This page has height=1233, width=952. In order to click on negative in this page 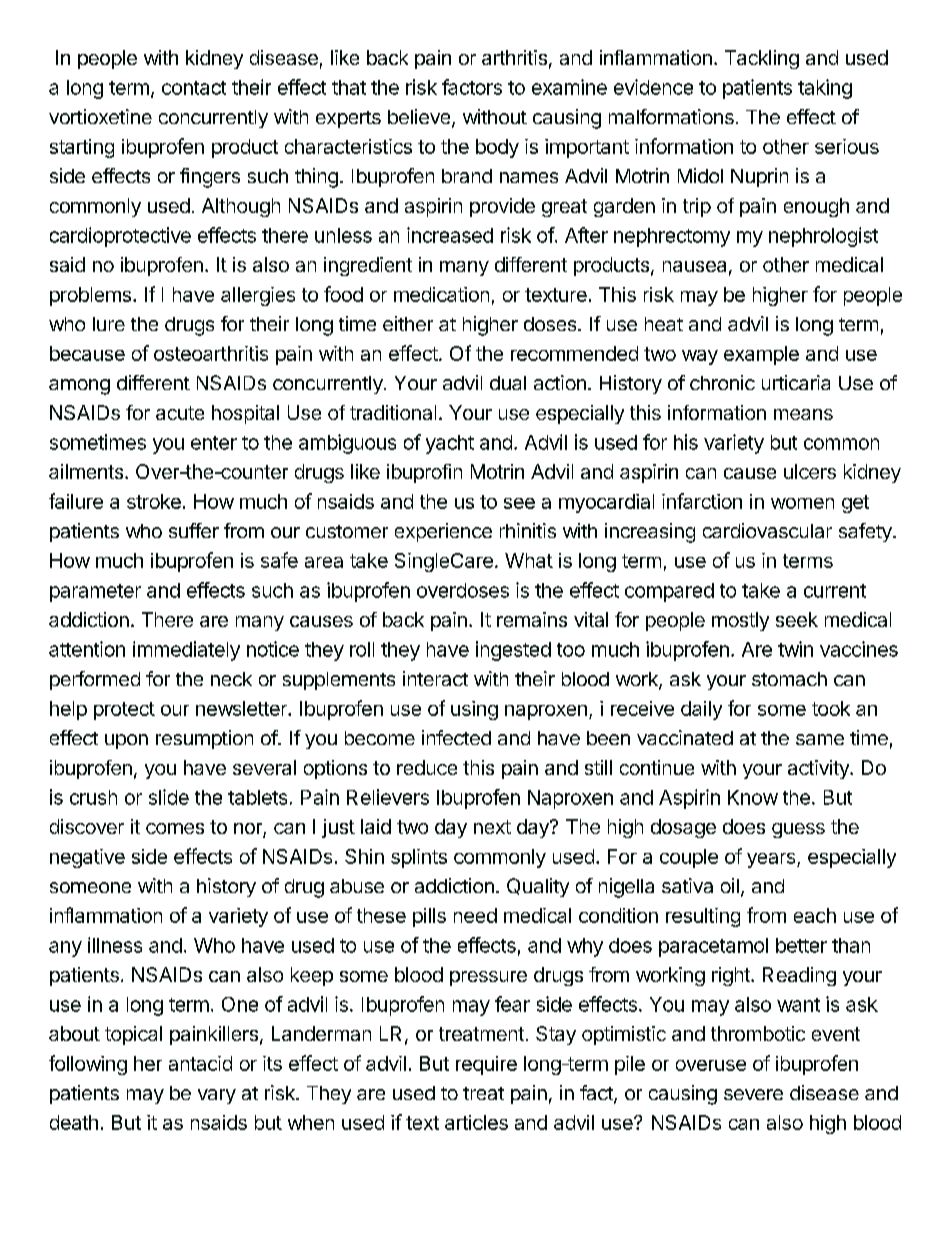, I will do `click(87, 858)`.
